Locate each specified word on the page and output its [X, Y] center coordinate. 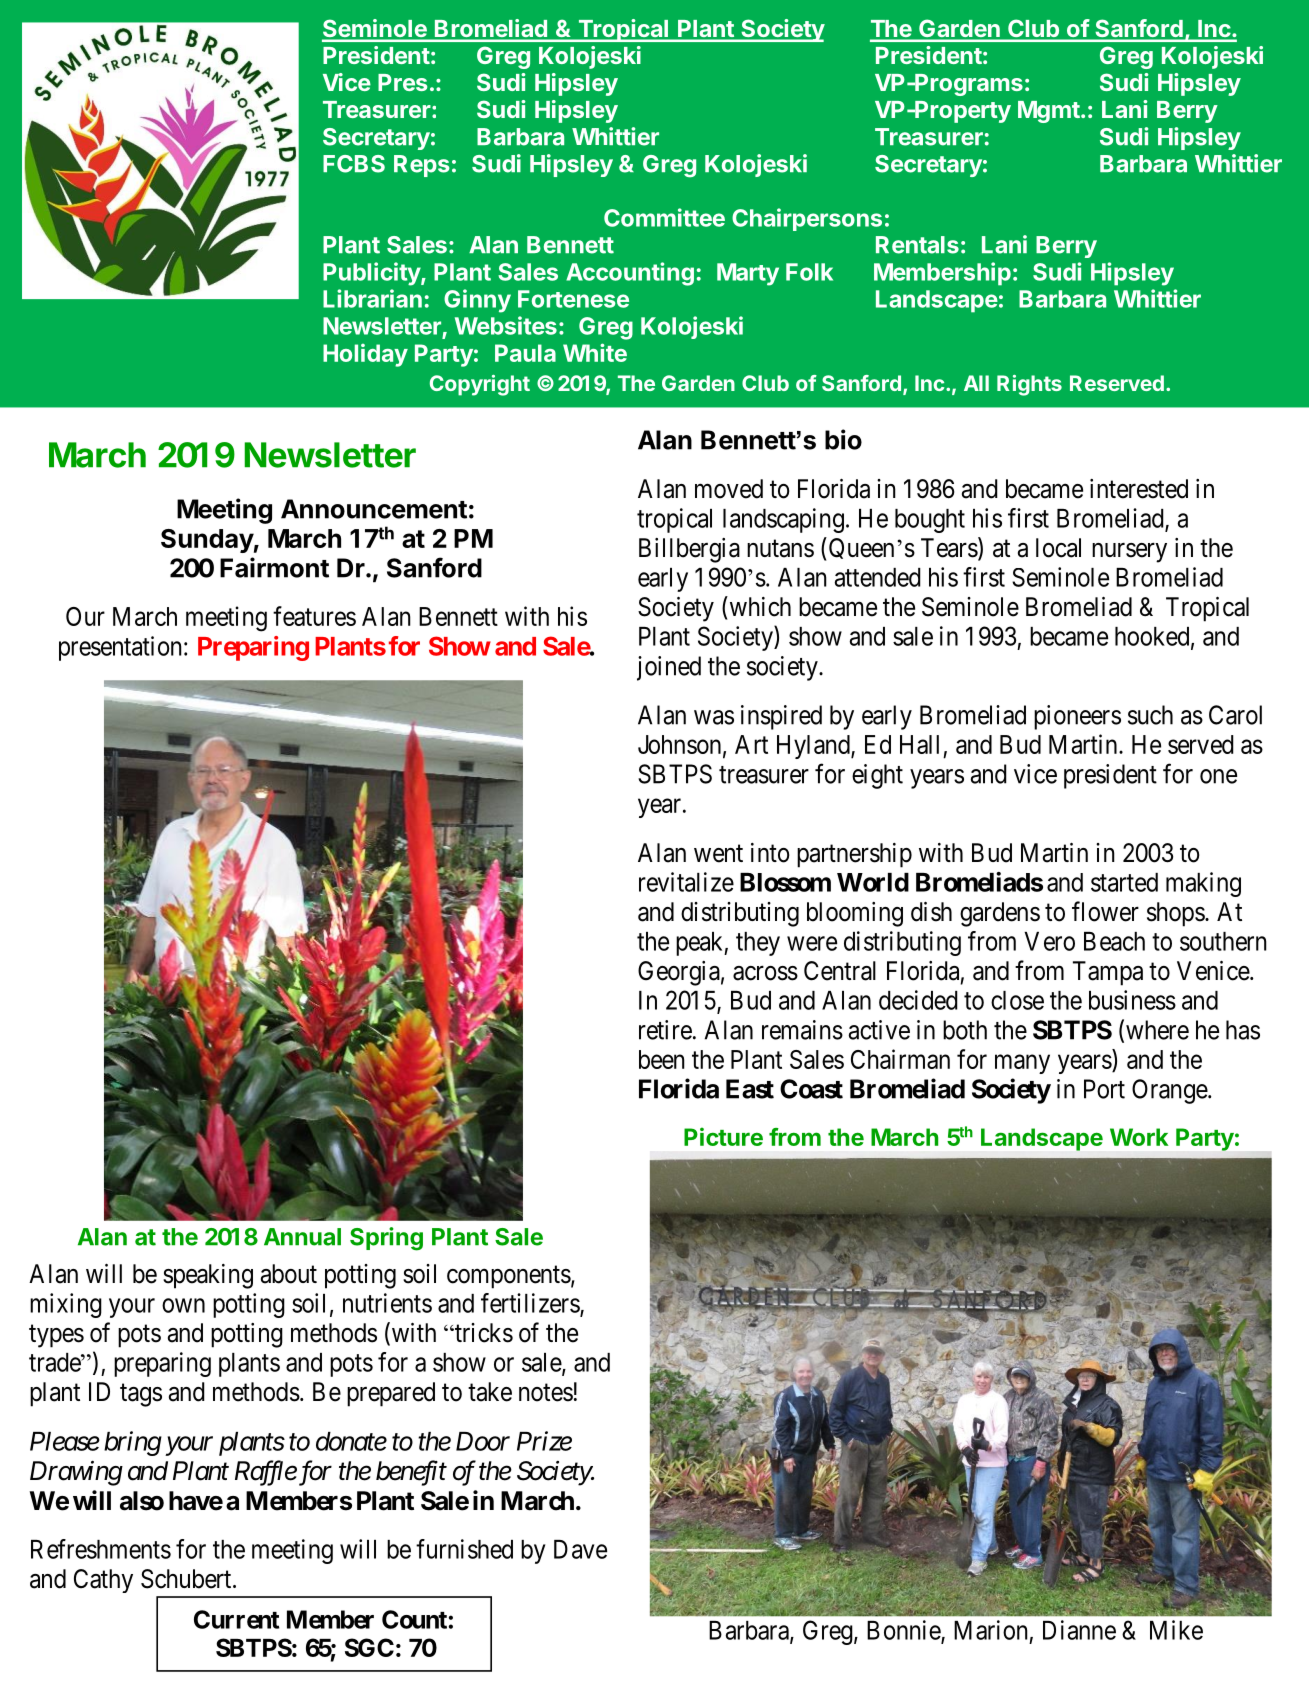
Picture [723, 1136]
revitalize [686, 882]
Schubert [187, 1579]
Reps [422, 166]
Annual [302, 1237]
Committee [664, 217]
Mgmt [1049, 112]
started [1124, 882]
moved [729, 489]
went [718, 854]
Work [1139, 1137]
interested [1139, 489]
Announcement [374, 509]
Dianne [1079, 1630]
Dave [580, 1549]
